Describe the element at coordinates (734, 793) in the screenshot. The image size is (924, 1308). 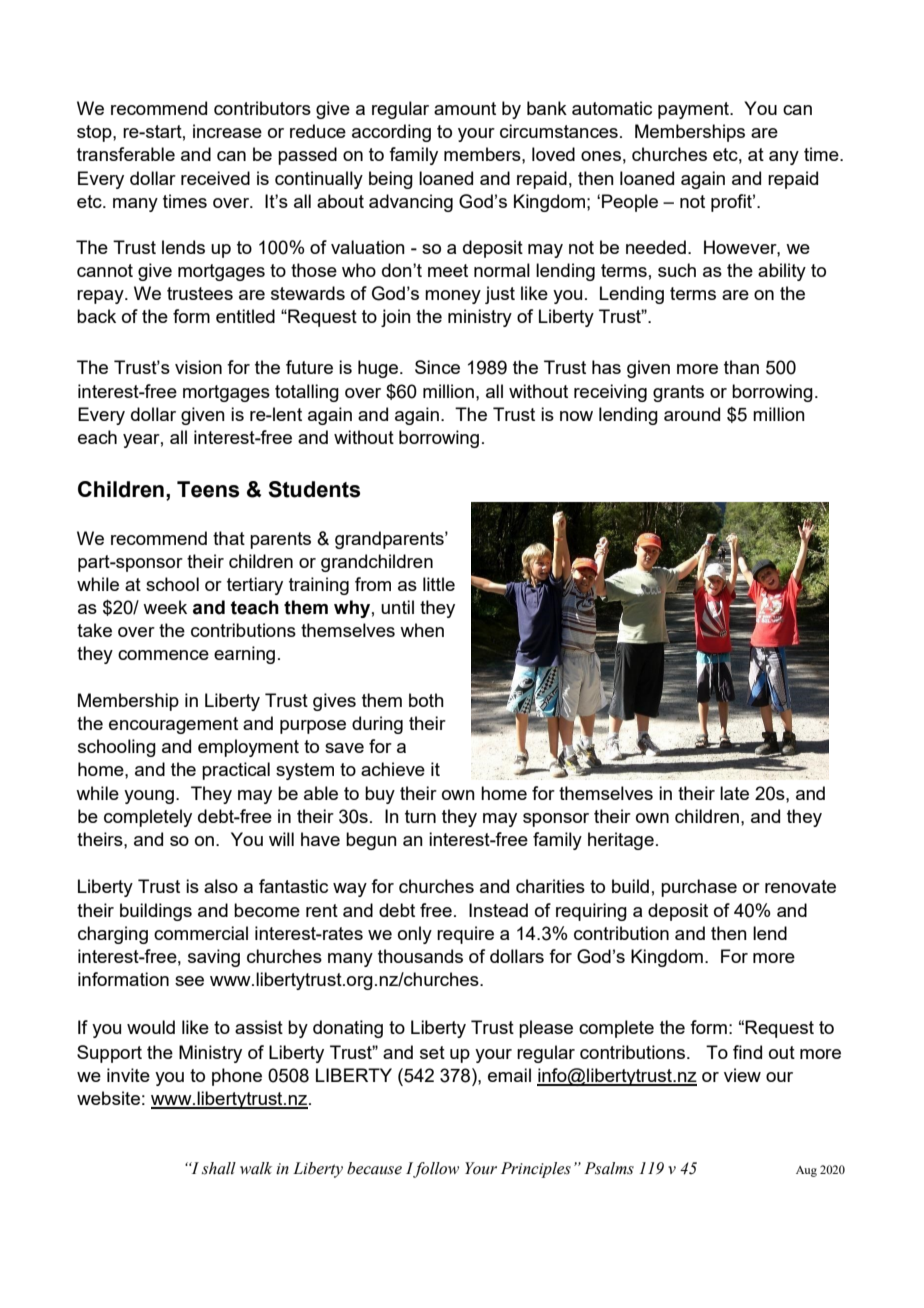
I see `late` at that location.
